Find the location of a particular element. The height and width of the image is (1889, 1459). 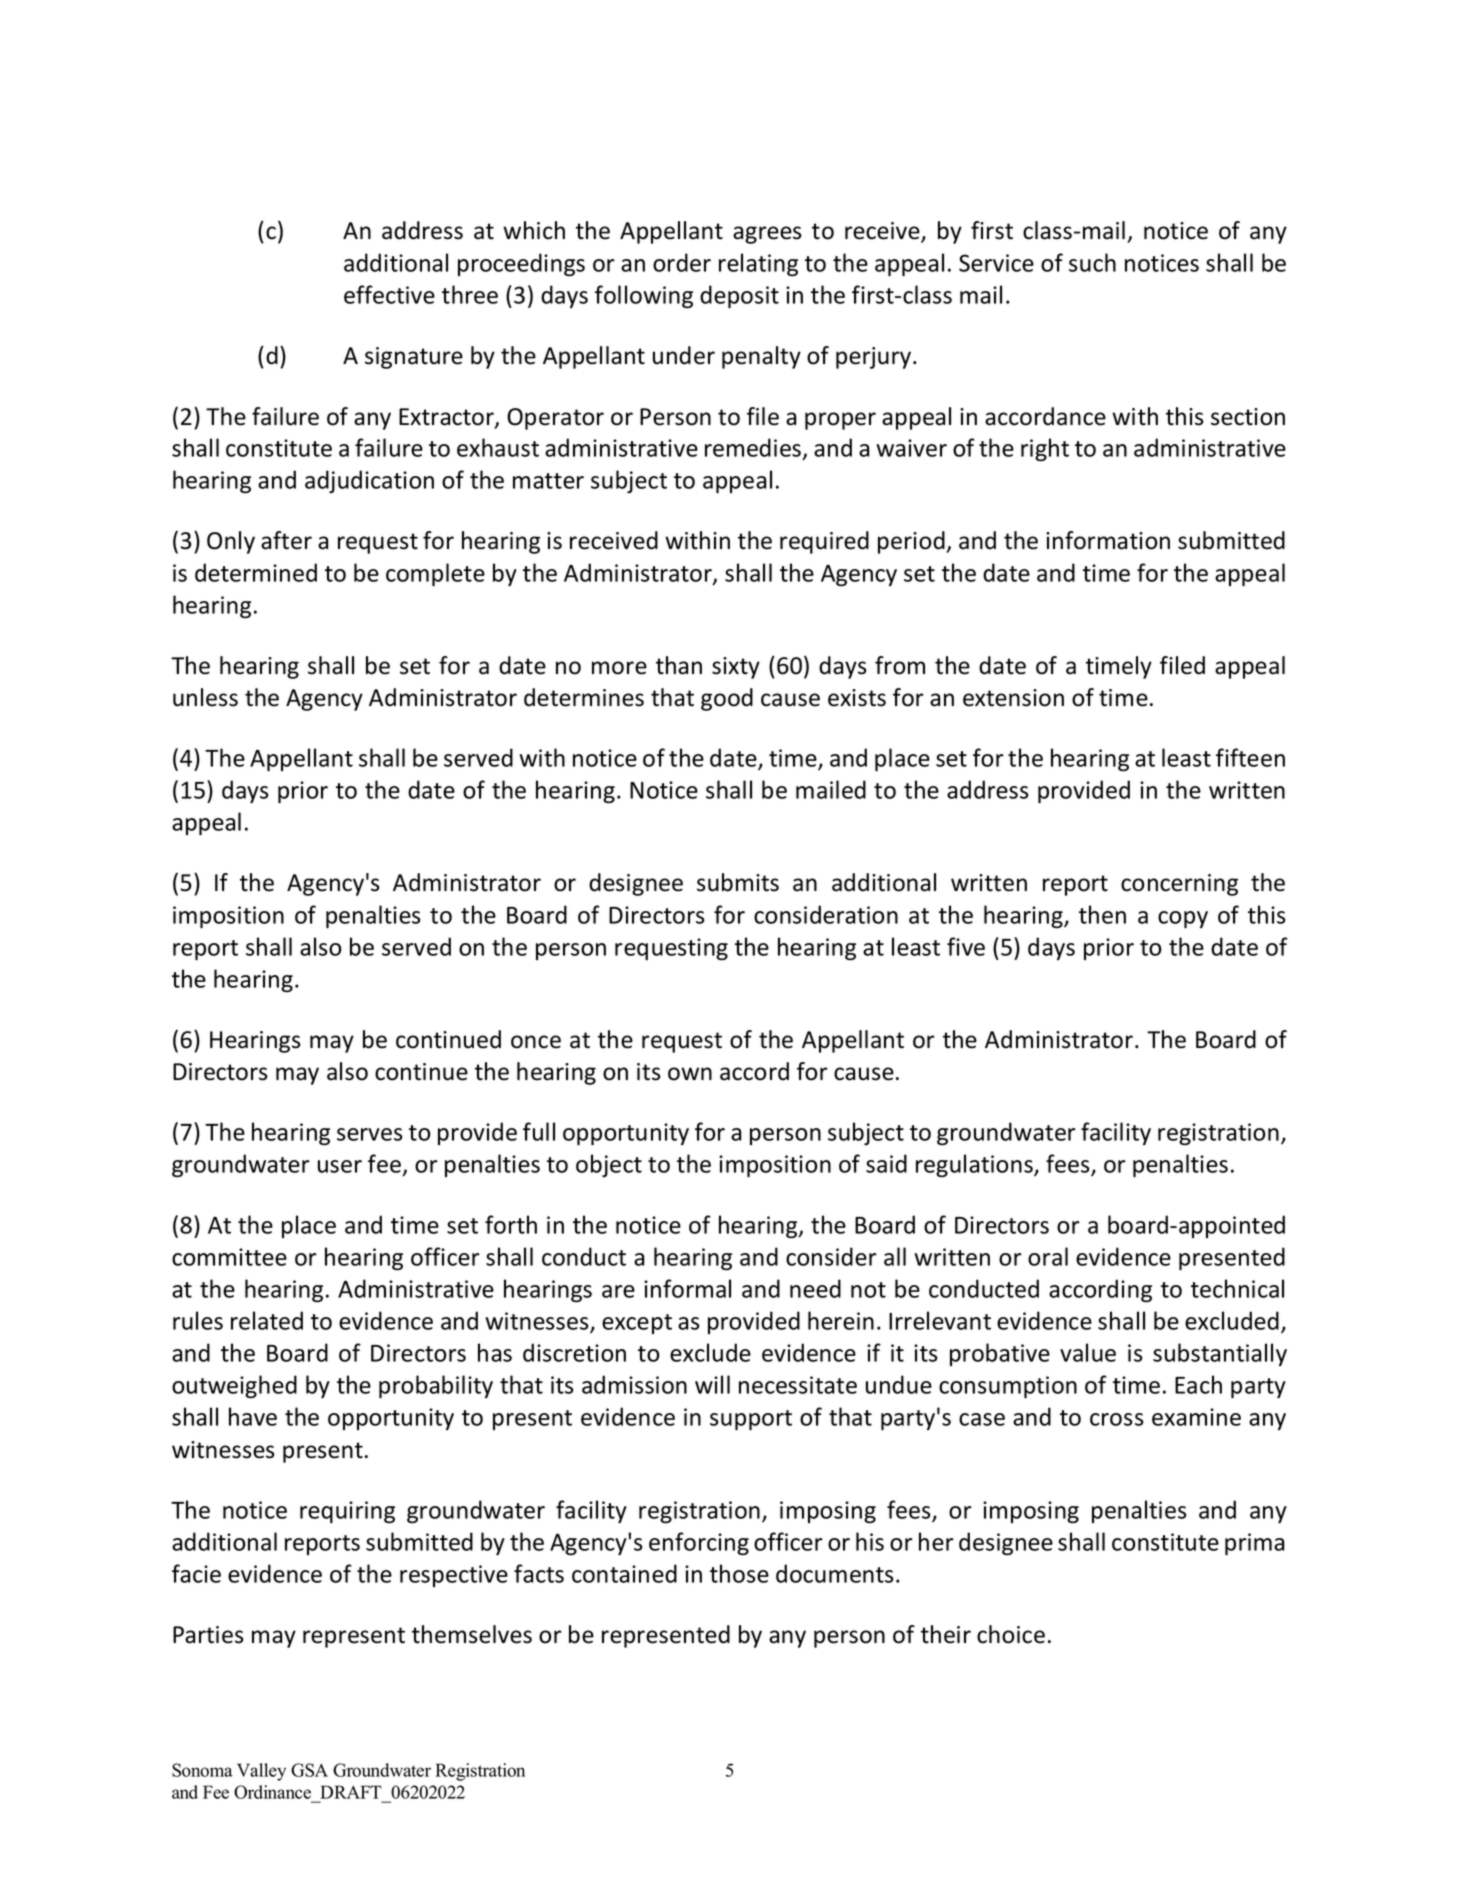

deposit is located at coordinates (739, 297).
